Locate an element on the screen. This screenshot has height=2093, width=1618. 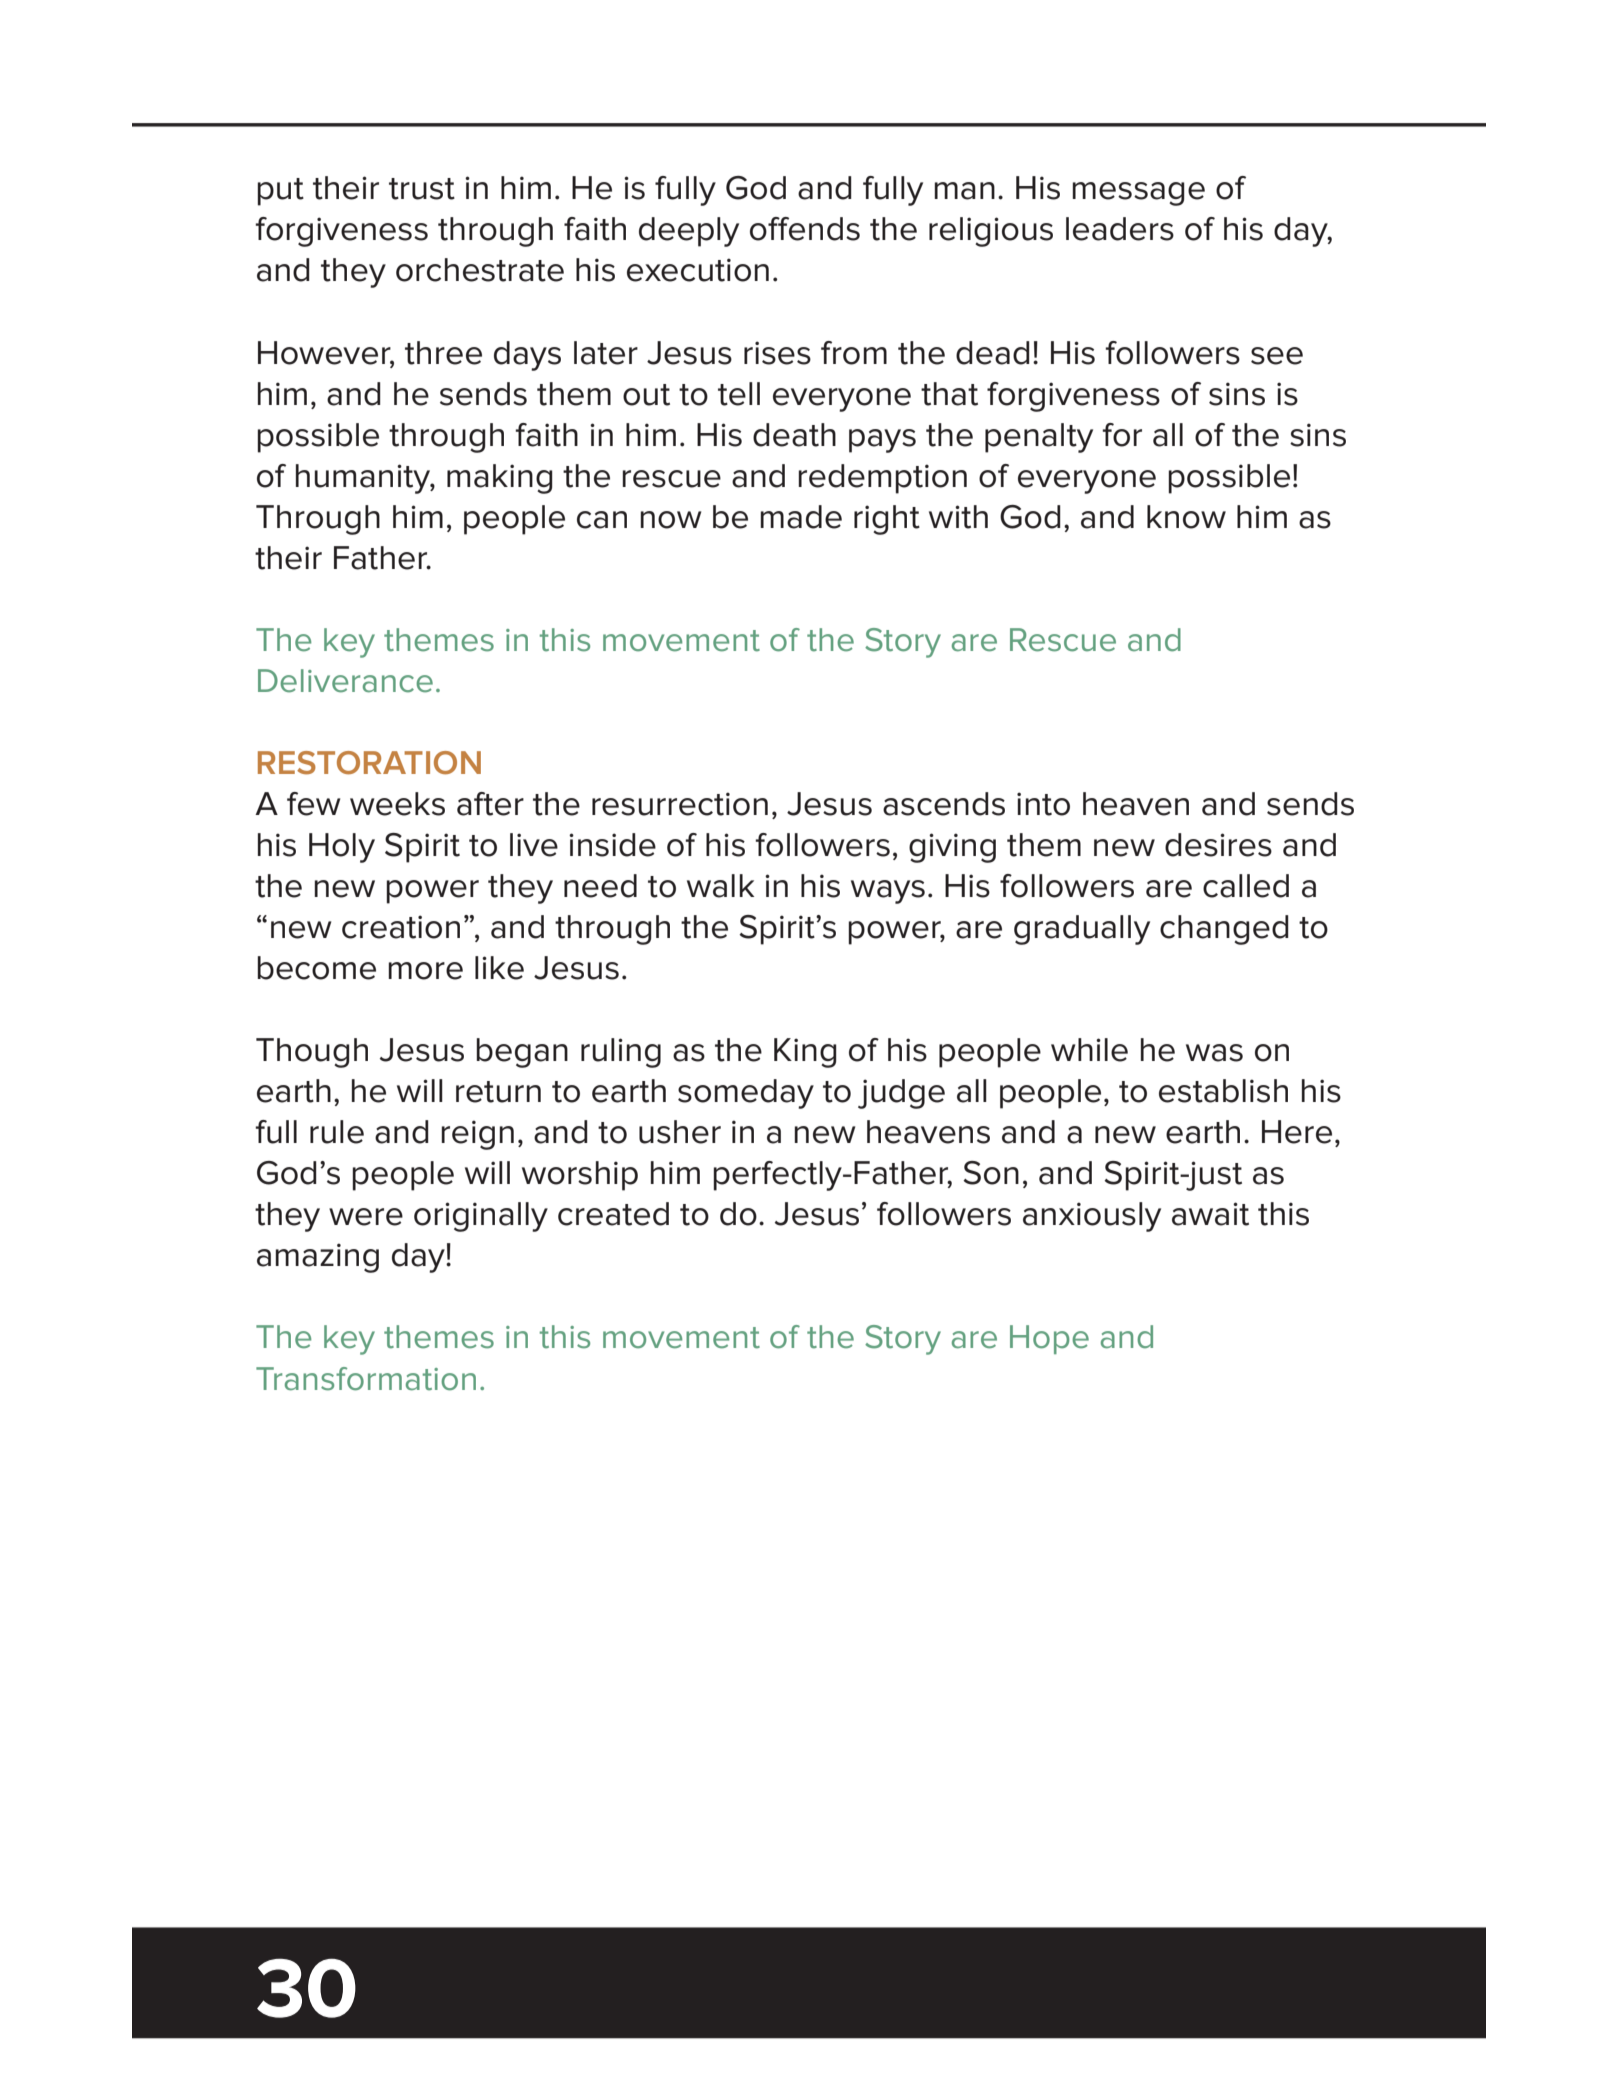
deeply is located at coordinates (689, 232).
